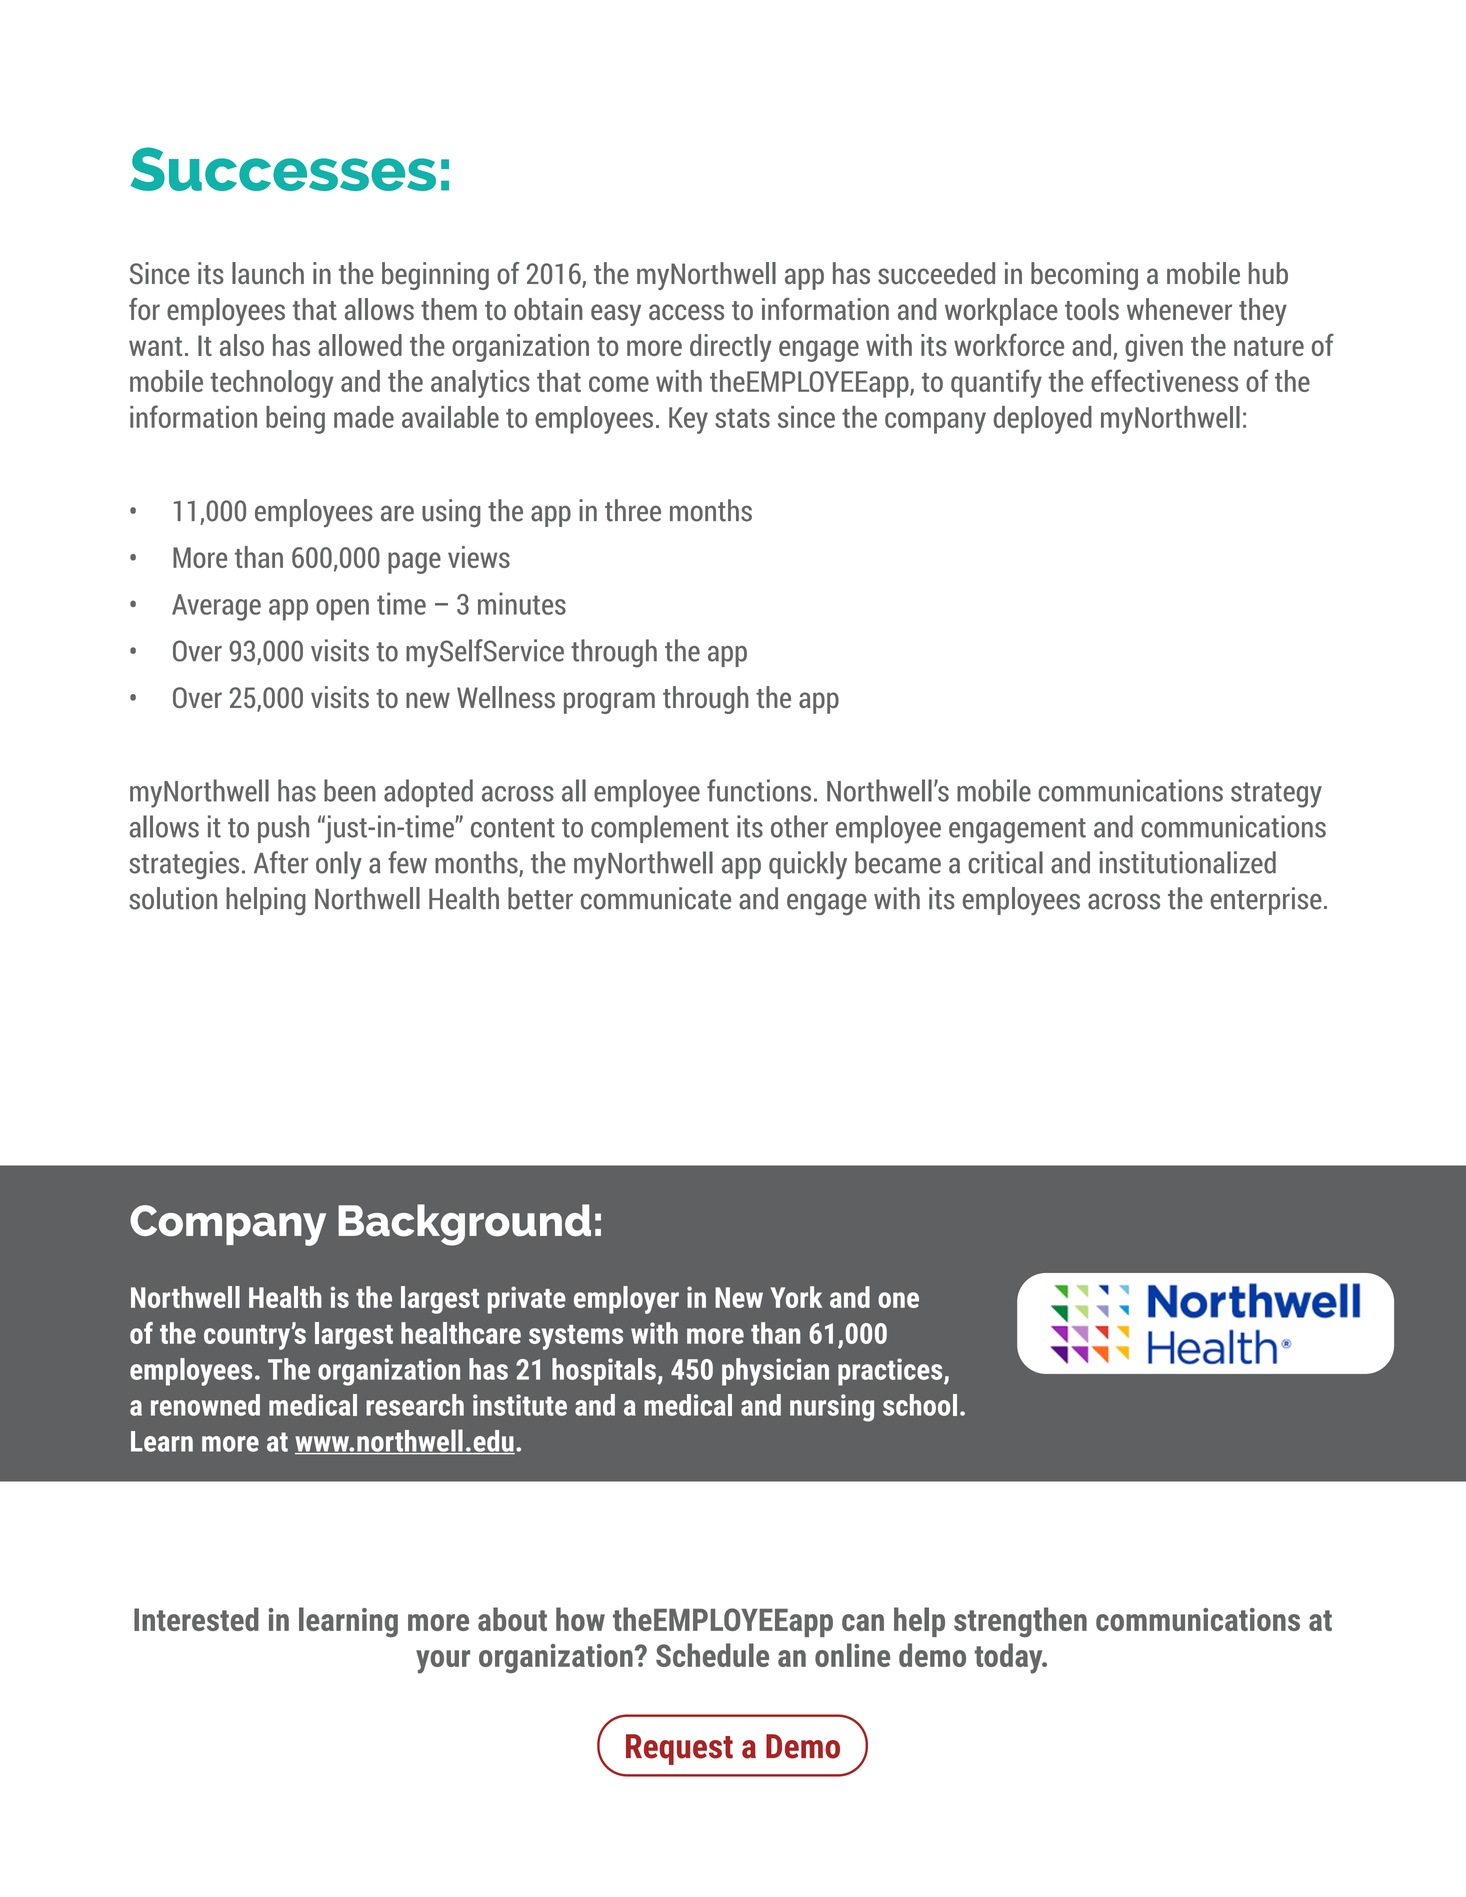 The image size is (1466, 1897). I want to click on Background, so click(464, 1225).
